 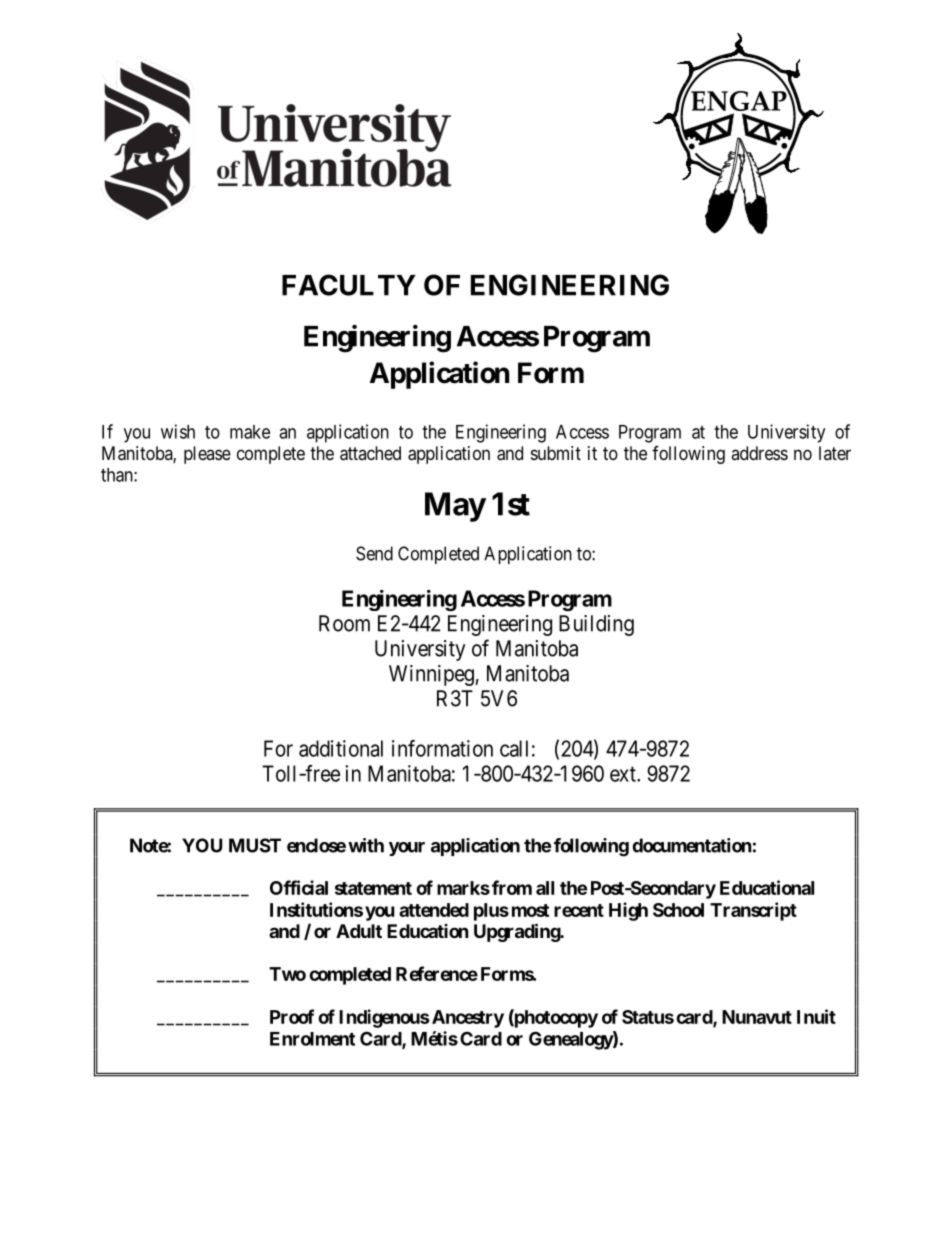 What do you see at coordinates (292, 1016) in the document?
I see `Proof` at bounding box center [292, 1016].
